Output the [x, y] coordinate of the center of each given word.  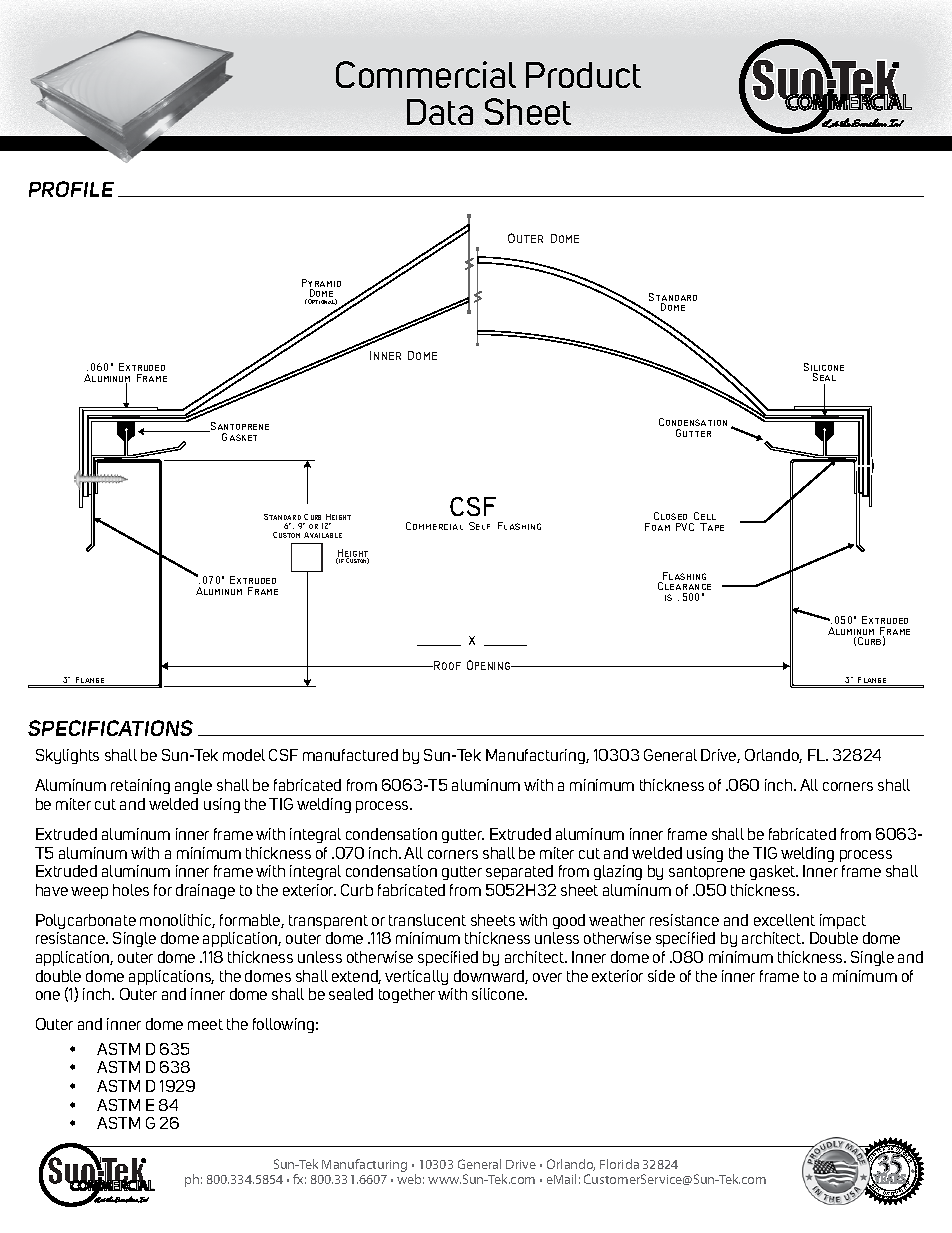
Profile [71, 189]
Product [583, 75]
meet [205, 1024]
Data [440, 112]
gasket [774, 872]
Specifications [110, 728]
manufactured [350, 755]
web [410, 1179]
